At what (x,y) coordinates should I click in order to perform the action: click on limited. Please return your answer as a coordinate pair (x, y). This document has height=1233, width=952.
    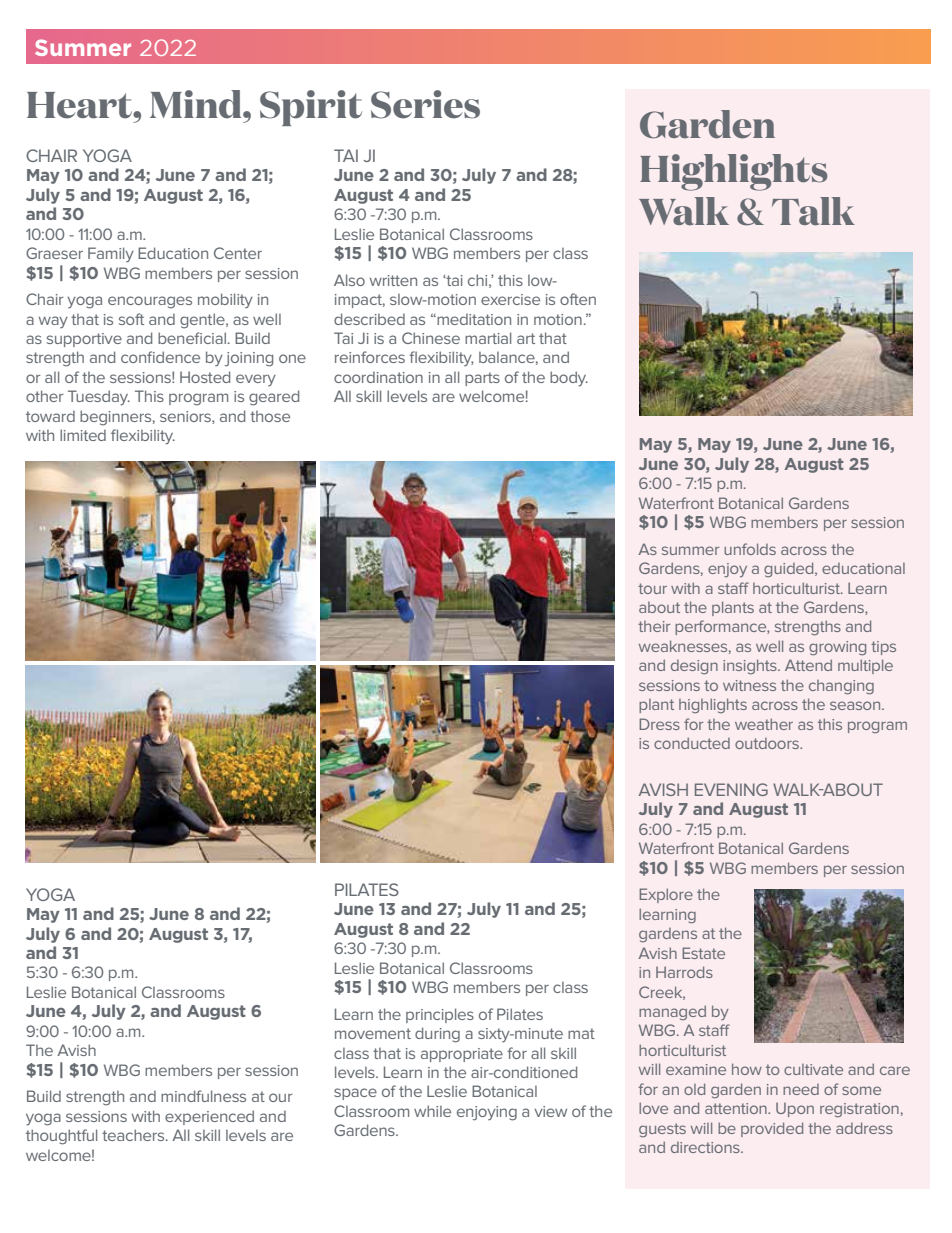
    Looking at the image, I should click on (83, 435).
